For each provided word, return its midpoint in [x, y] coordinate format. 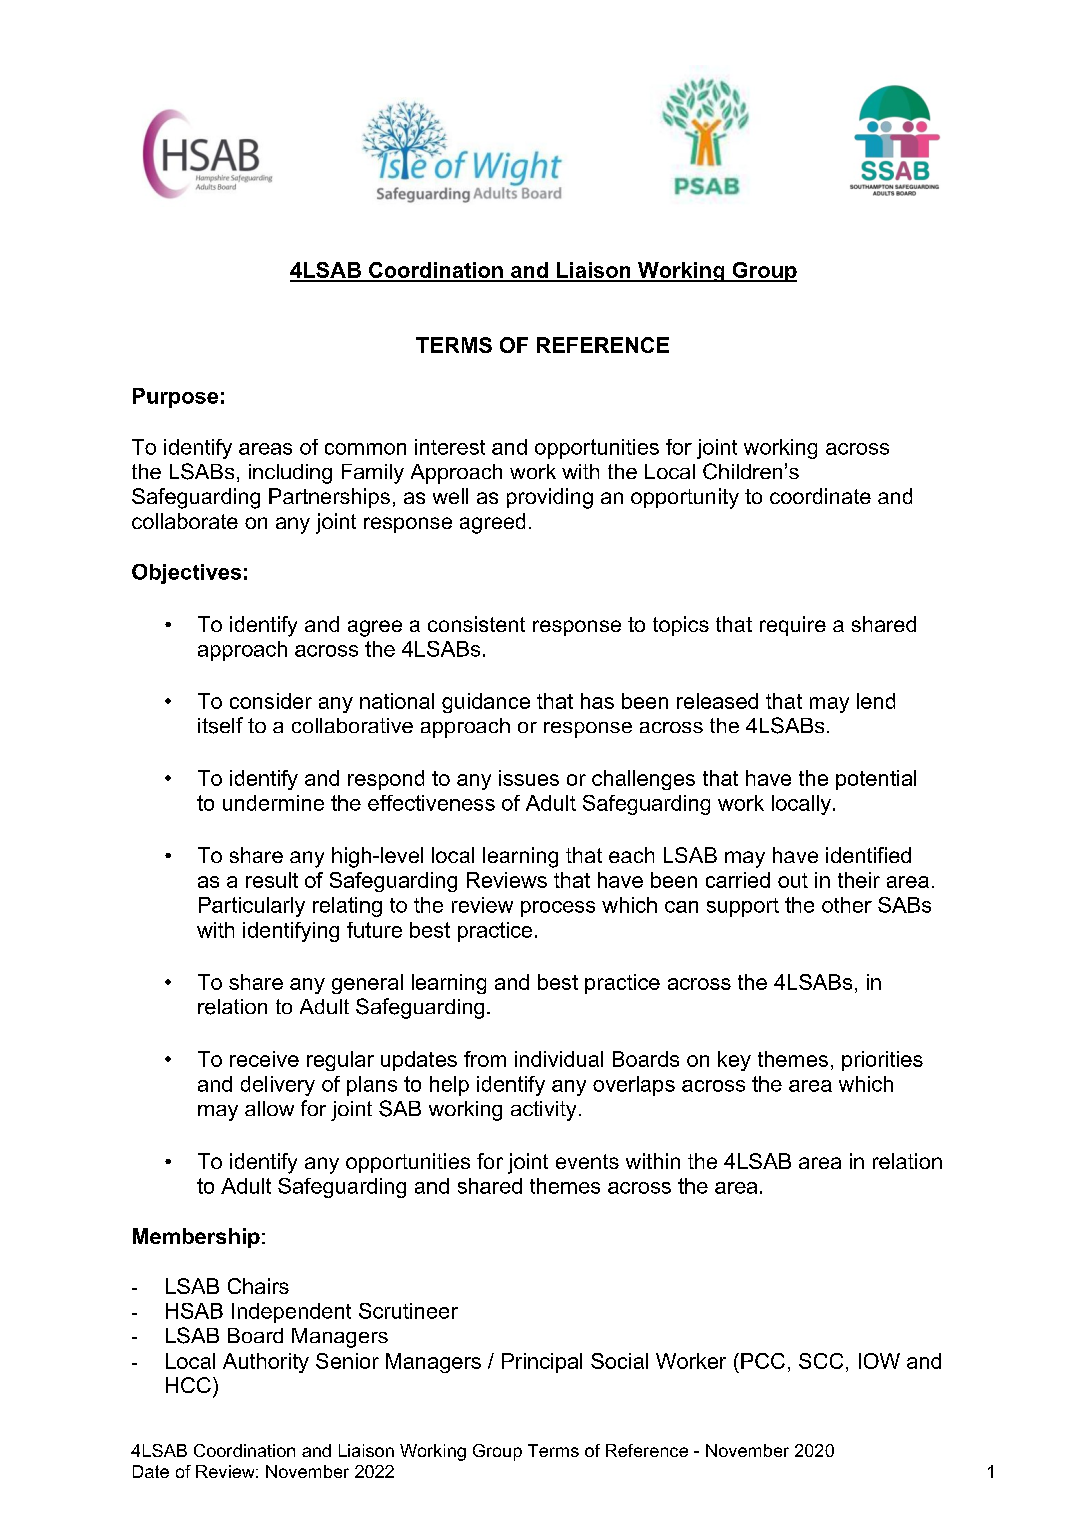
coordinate [820, 496]
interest [450, 447]
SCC [821, 1361]
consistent [476, 624]
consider [271, 701]
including [290, 474]
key [734, 1061]
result [272, 880]
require [793, 626]
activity [543, 1111]
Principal [542, 1363]
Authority [266, 1363]
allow [269, 1108]
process [558, 909]
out [793, 880]
